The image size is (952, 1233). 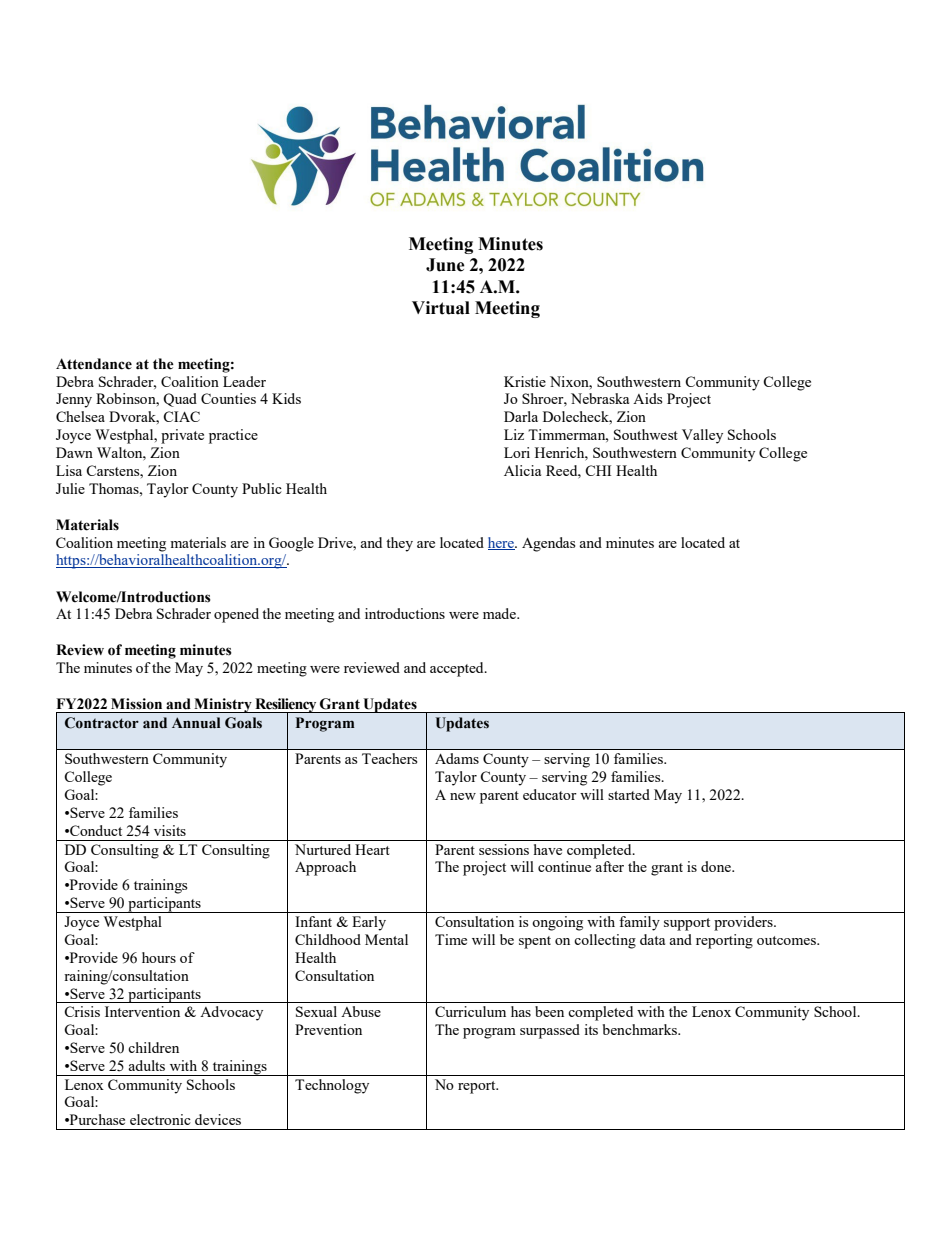 What do you see at coordinates (629, 794) in the page?
I see `started` at bounding box center [629, 794].
